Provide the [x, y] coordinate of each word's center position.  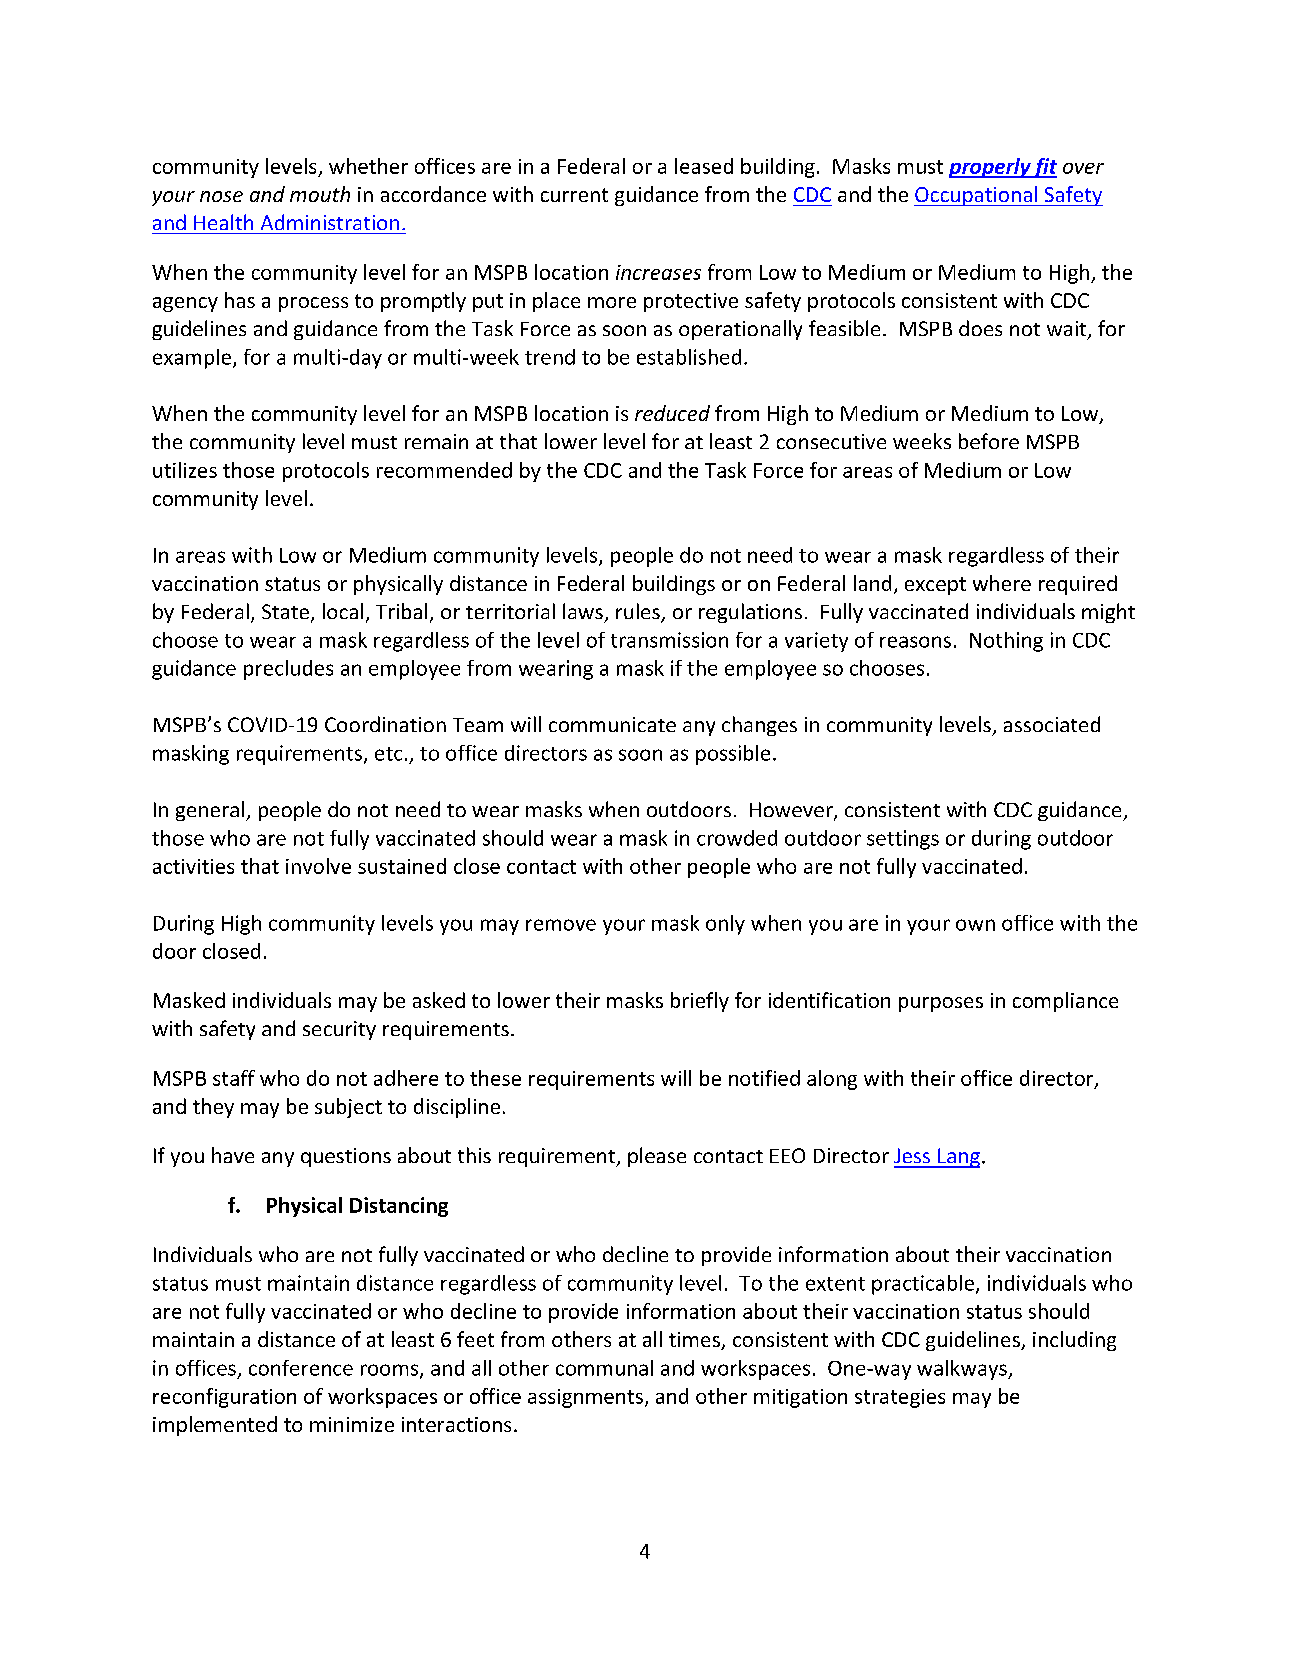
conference [301, 1368]
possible [733, 755]
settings [903, 840]
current [574, 195]
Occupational [977, 196]
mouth [320, 194]
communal [604, 1368]
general [211, 811]
